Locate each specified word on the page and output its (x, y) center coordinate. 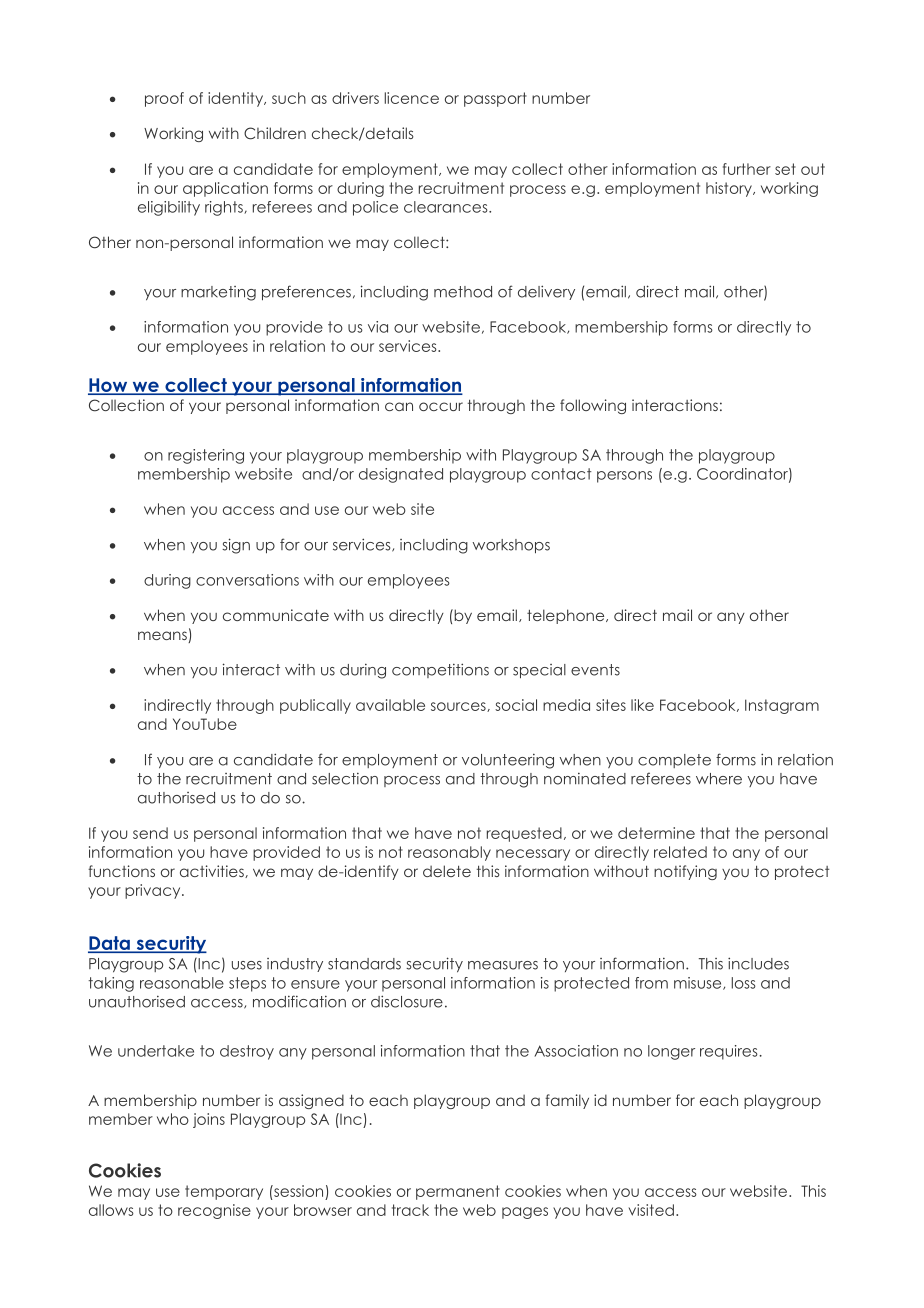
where (719, 779)
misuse (699, 983)
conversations (247, 580)
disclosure (407, 1001)
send (150, 833)
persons (624, 477)
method (463, 292)
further (747, 169)
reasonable (182, 983)
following (593, 406)
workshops (511, 546)
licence (412, 98)
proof (164, 99)
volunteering (508, 761)
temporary (224, 1192)
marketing (218, 293)
